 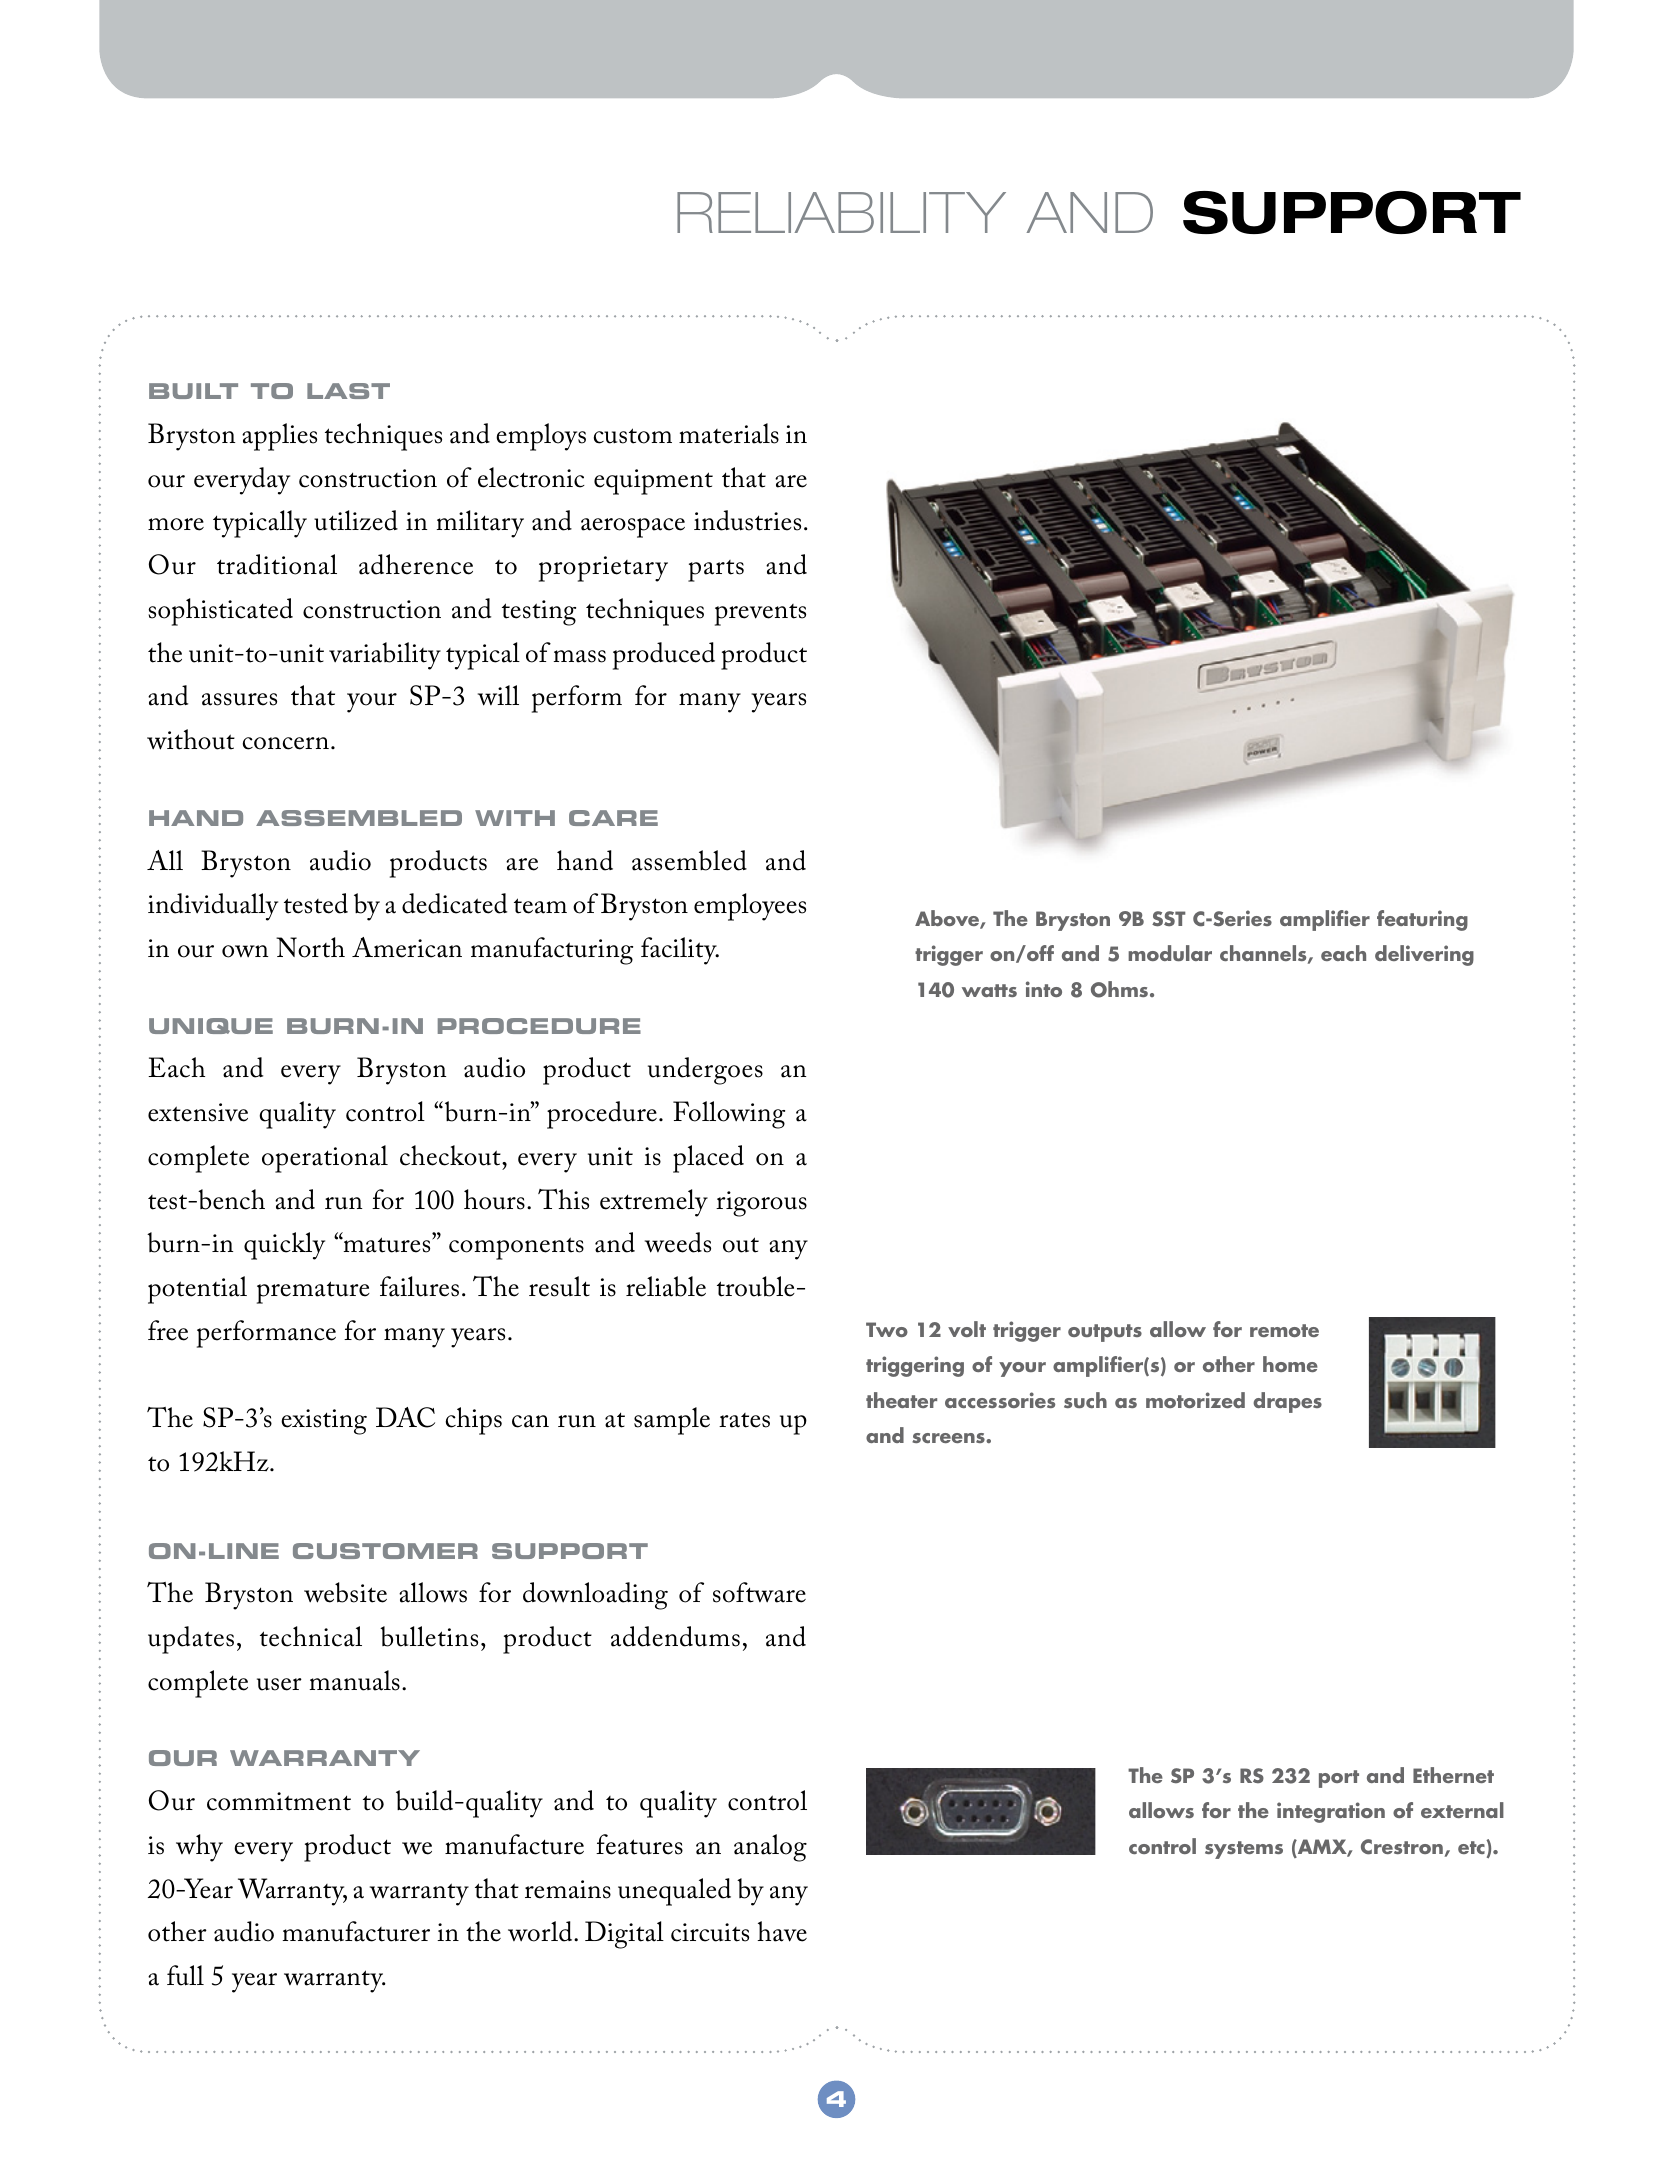 What do you see at coordinates (348, 391) in the page?
I see `LAST` at bounding box center [348, 391].
